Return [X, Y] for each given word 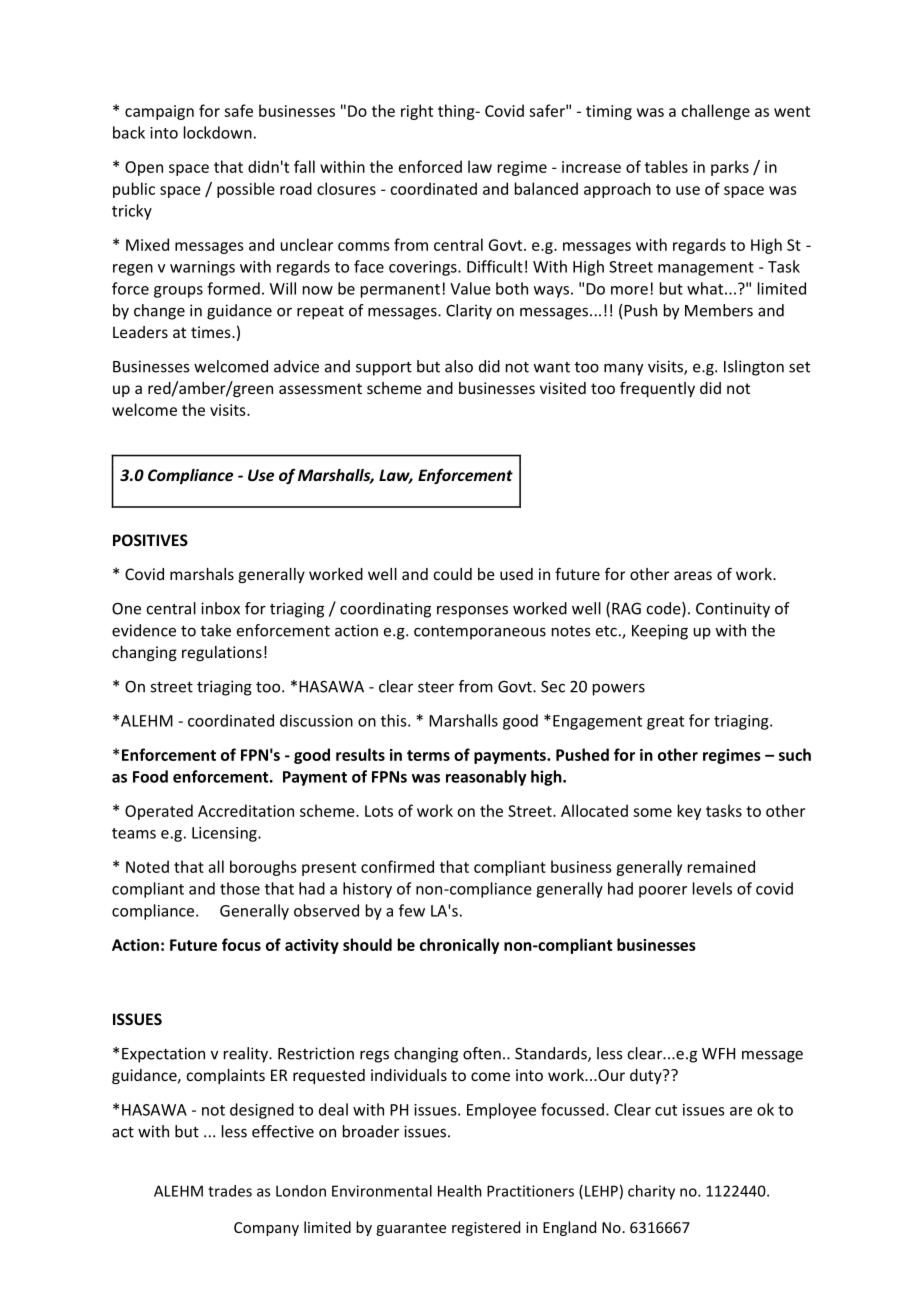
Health [460, 1191]
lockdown [218, 132]
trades [230, 1191]
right [417, 112]
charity [651, 1192]
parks [730, 168]
